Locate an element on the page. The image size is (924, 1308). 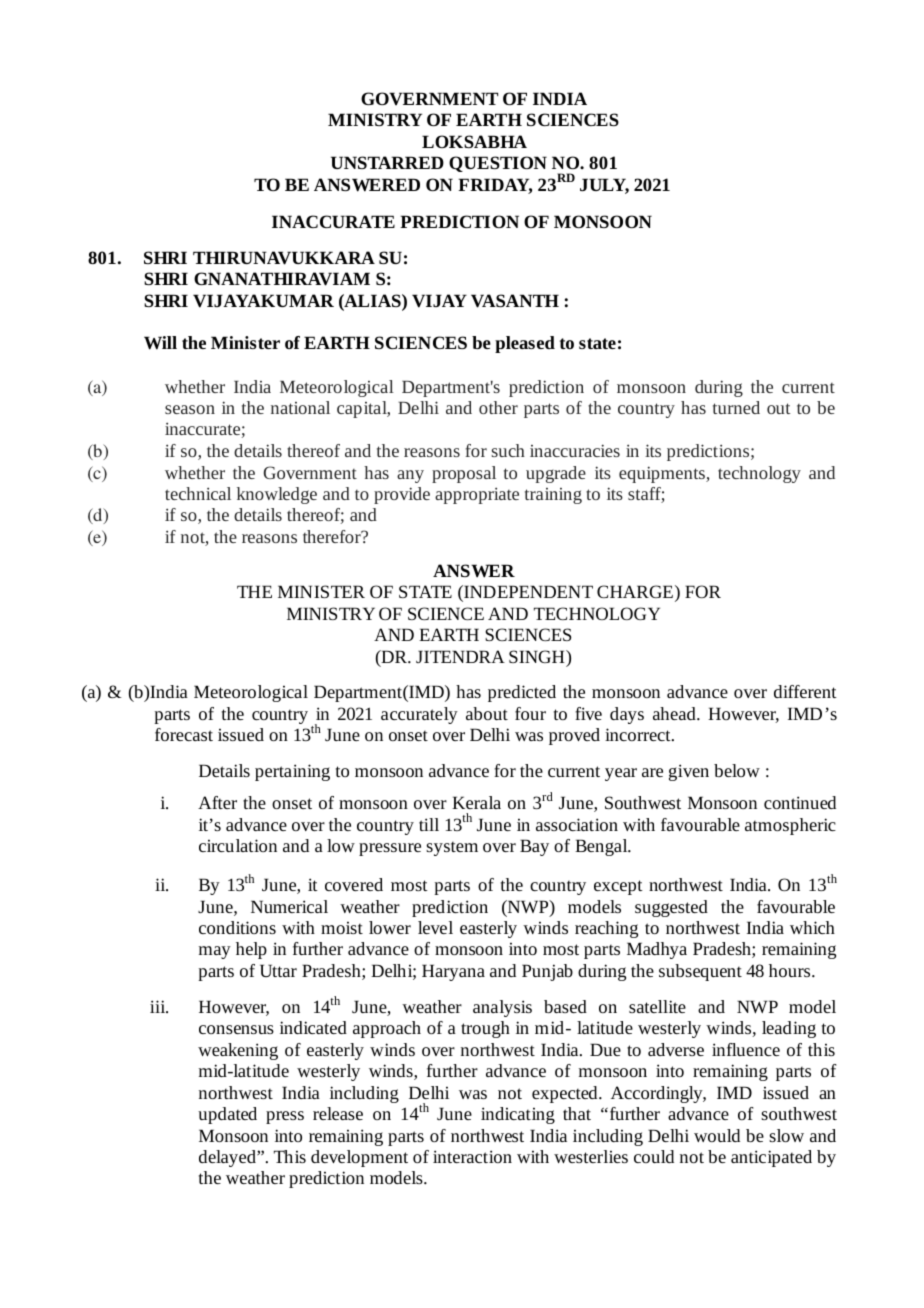
JITENDRA is located at coordinates (460, 656).
